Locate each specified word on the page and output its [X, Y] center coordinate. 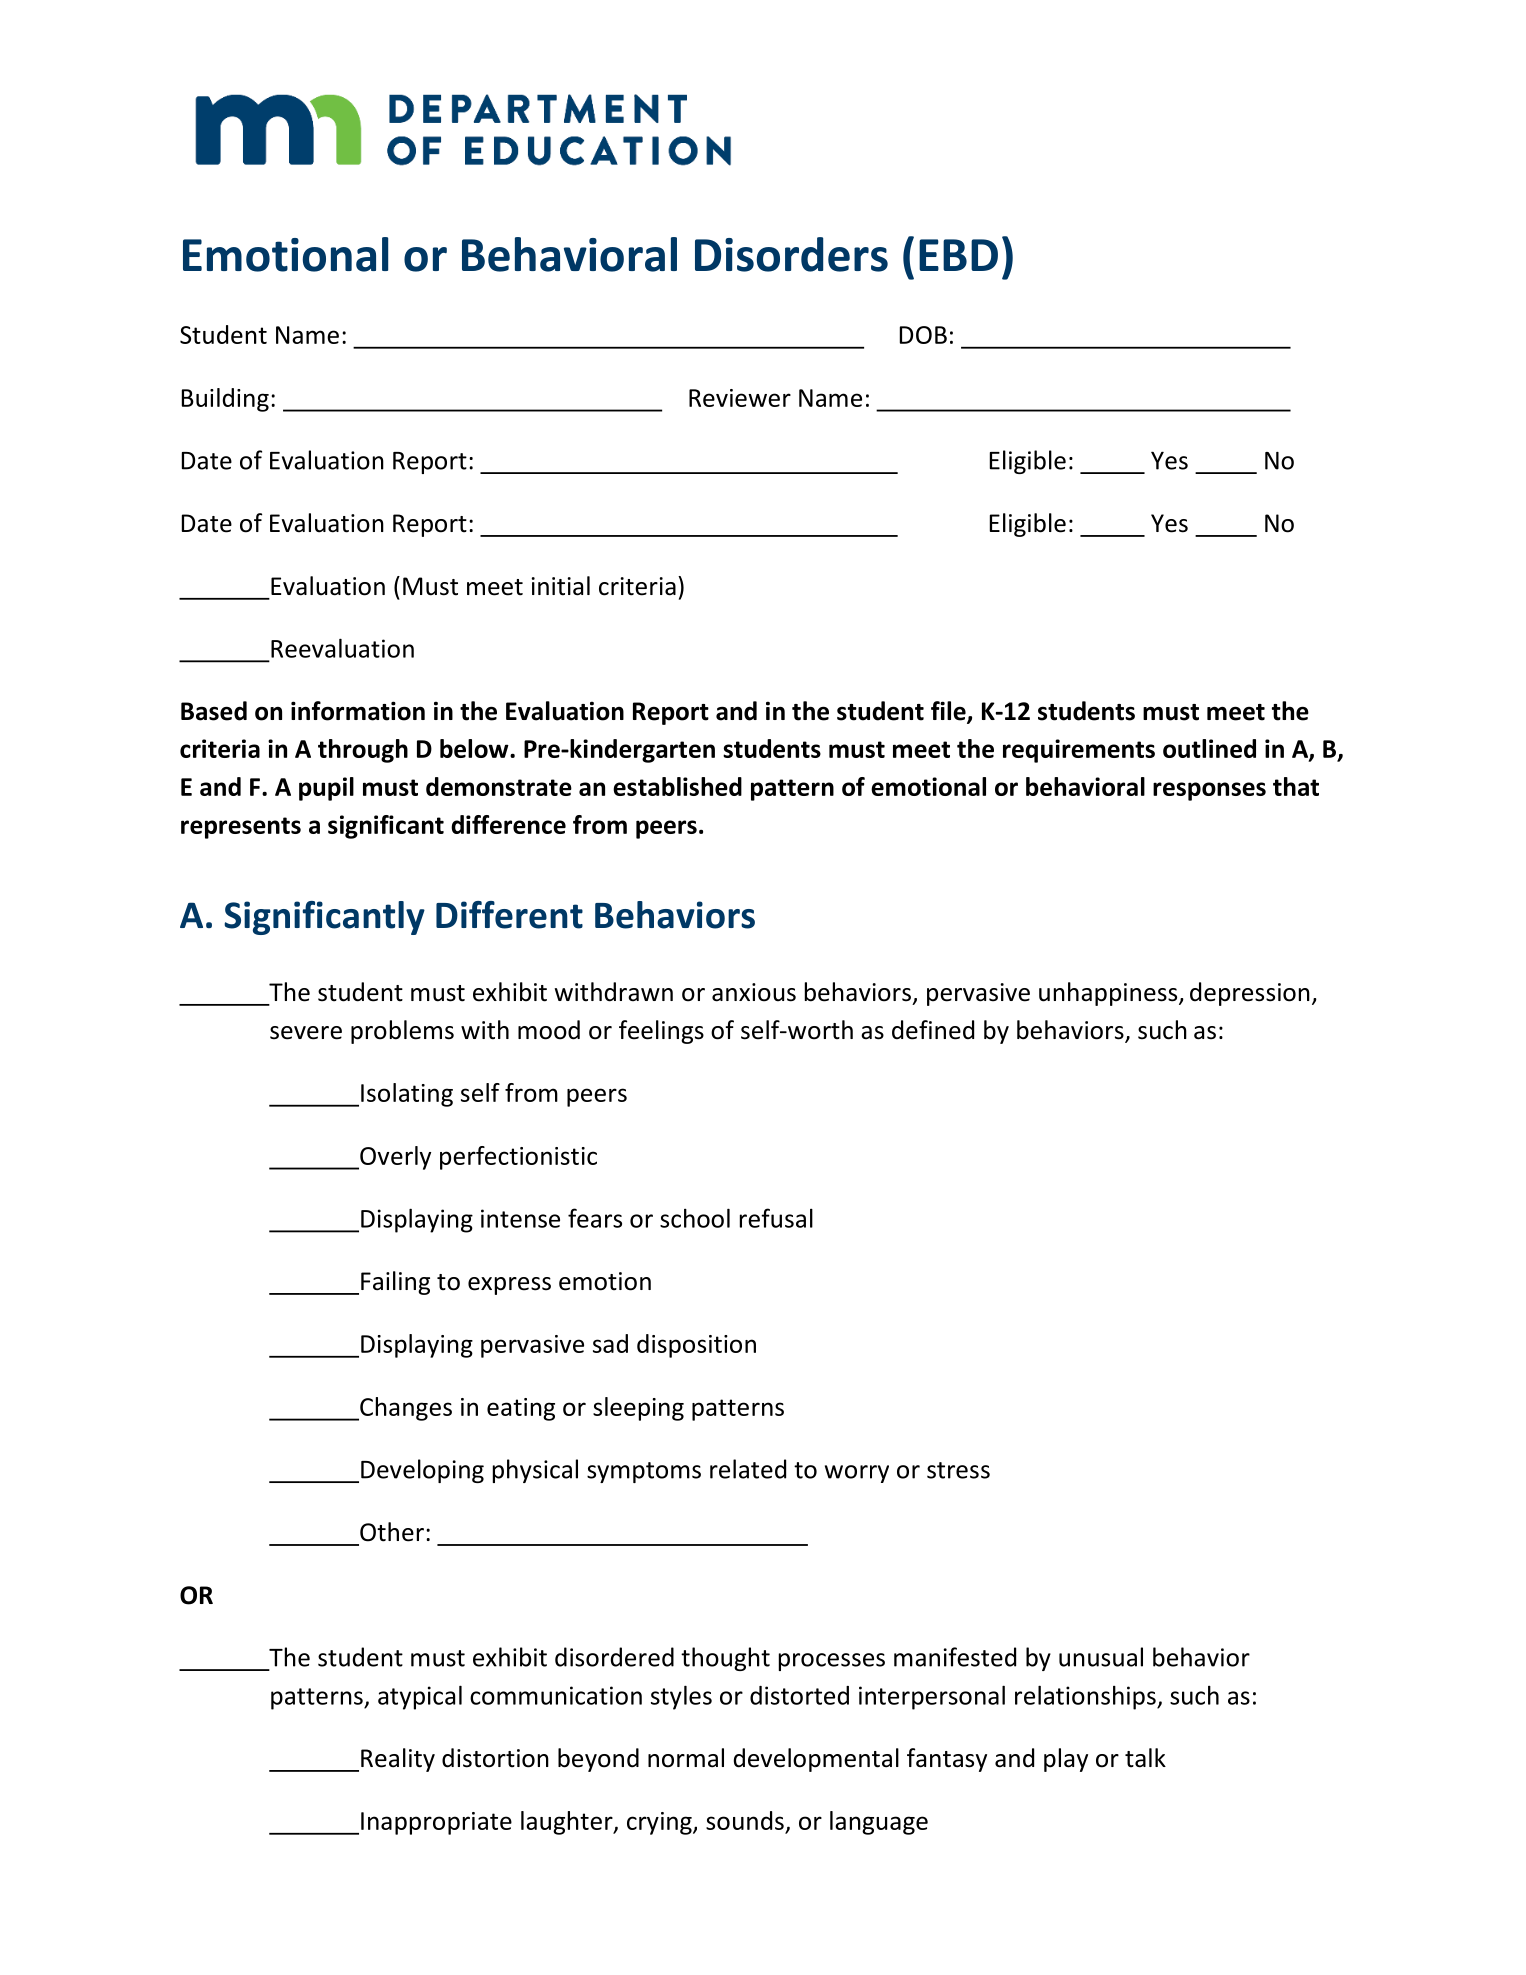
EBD [958, 255]
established [677, 786]
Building [225, 400]
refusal [776, 1218]
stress [958, 1470]
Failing [395, 1283]
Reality [398, 1760]
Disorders [791, 254]
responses [1209, 791]
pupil [326, 789]
